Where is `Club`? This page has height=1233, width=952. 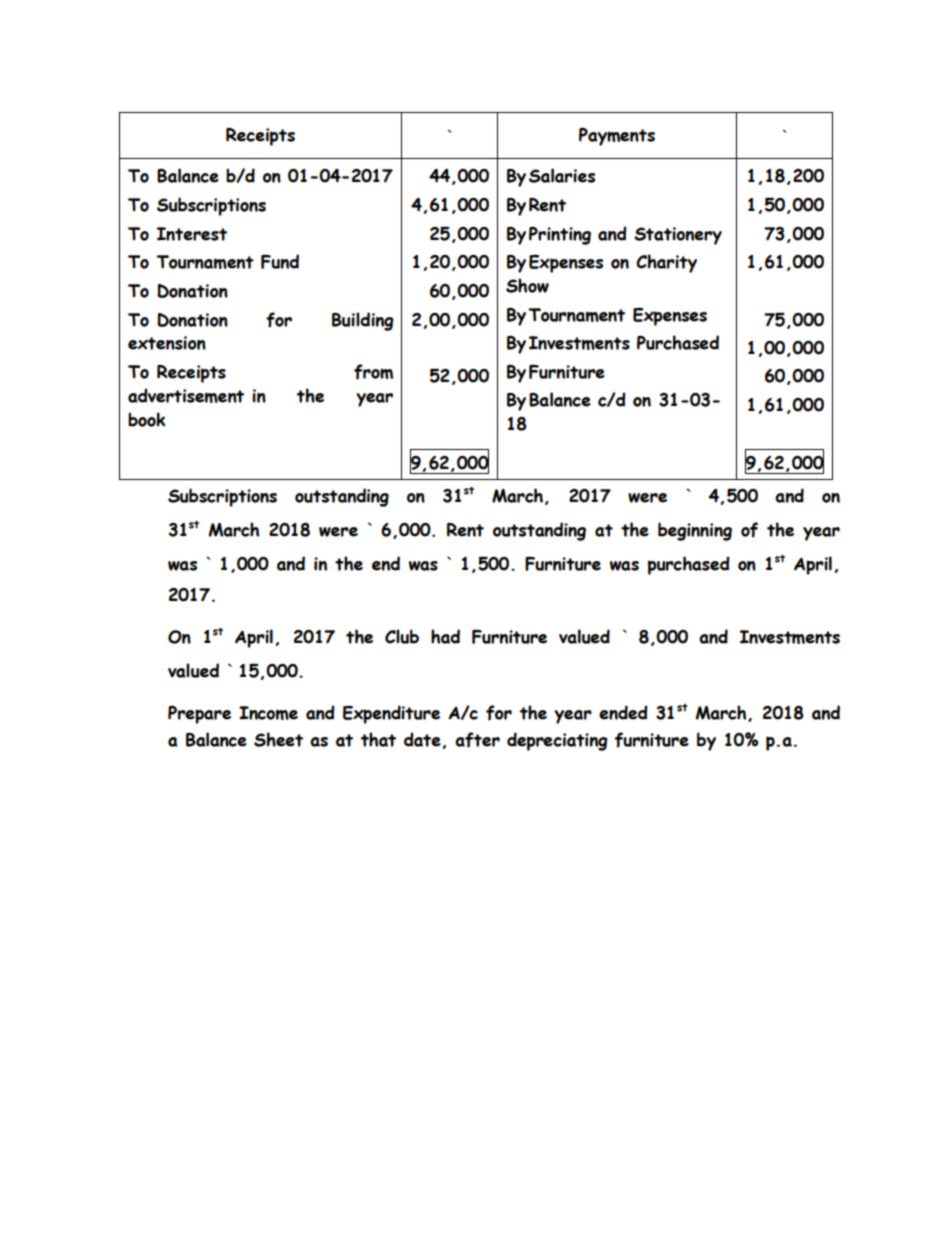 Club is located at coordinates (402, 636).
